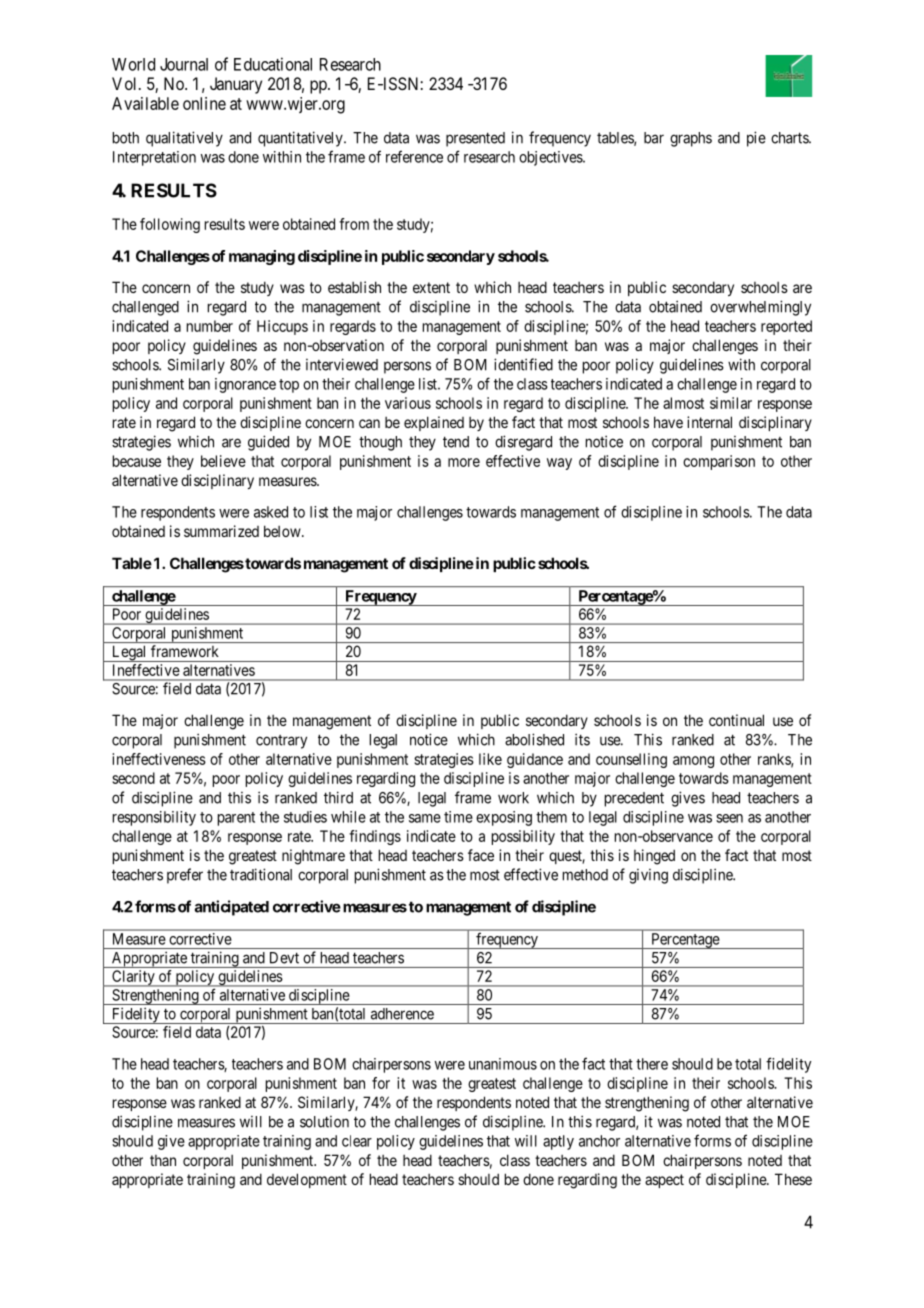 Image resolution: width=924 pixels, height=1308 pixels. What do you see at coordinates (664, 1181) in the document?
I see `aspect` at bounding box center [664, 1181].
